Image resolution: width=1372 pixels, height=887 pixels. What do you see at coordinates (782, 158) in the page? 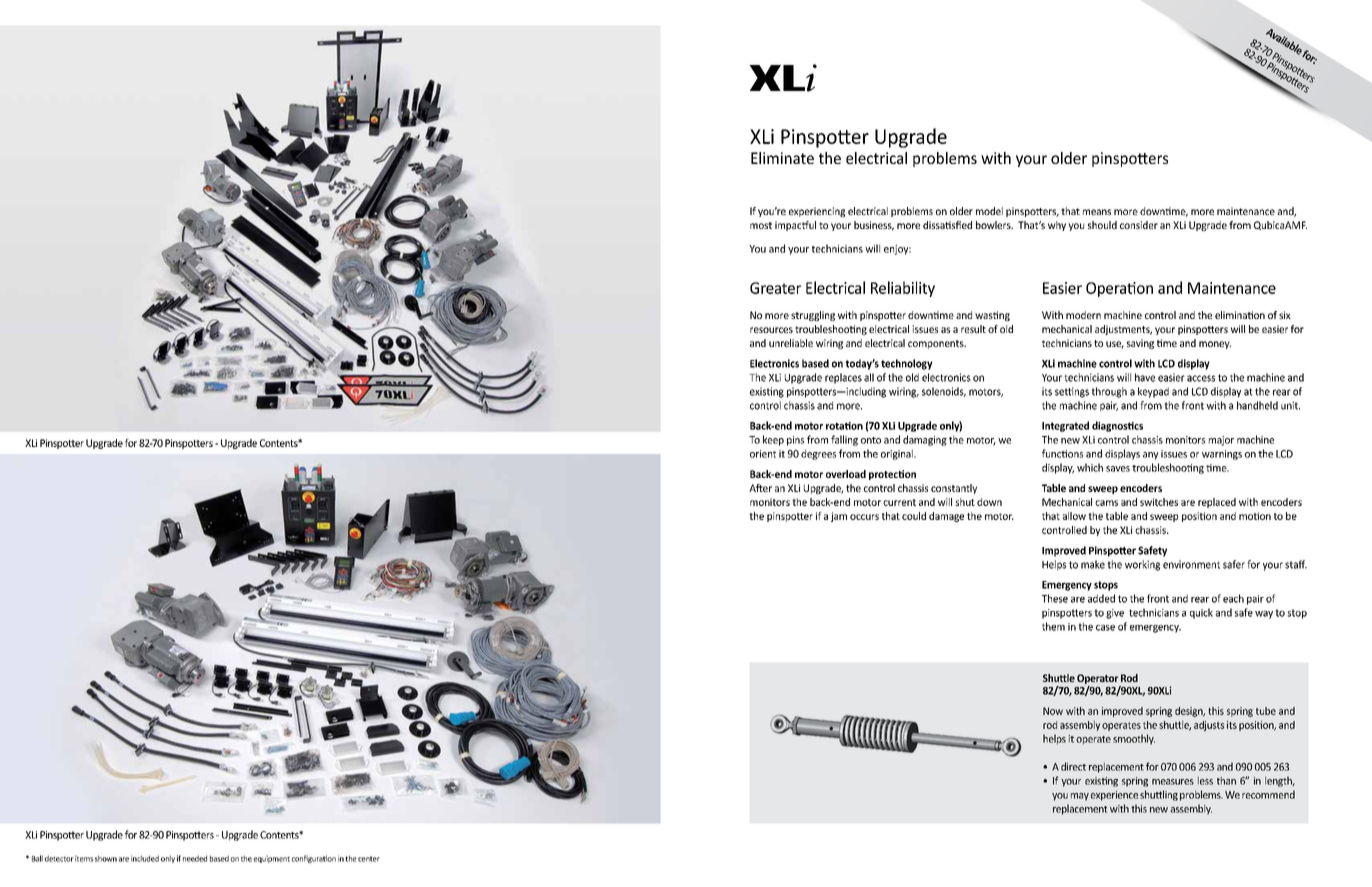
I see `Eliminate` at bounding box center [782, 158].
